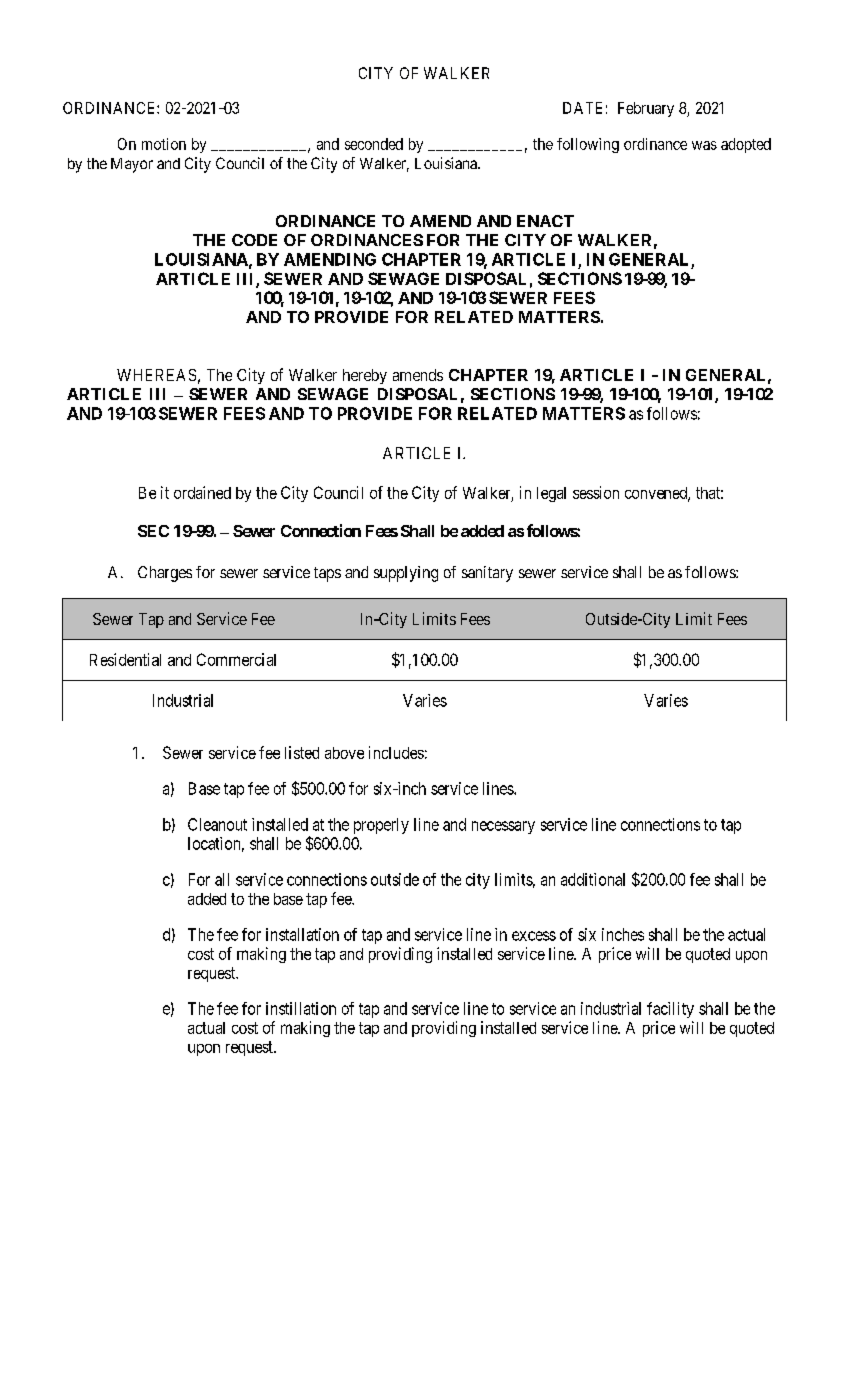 Image resolution: width=849 pixels, height=1400 pixels. I want to click on was, so click(704, 145).
